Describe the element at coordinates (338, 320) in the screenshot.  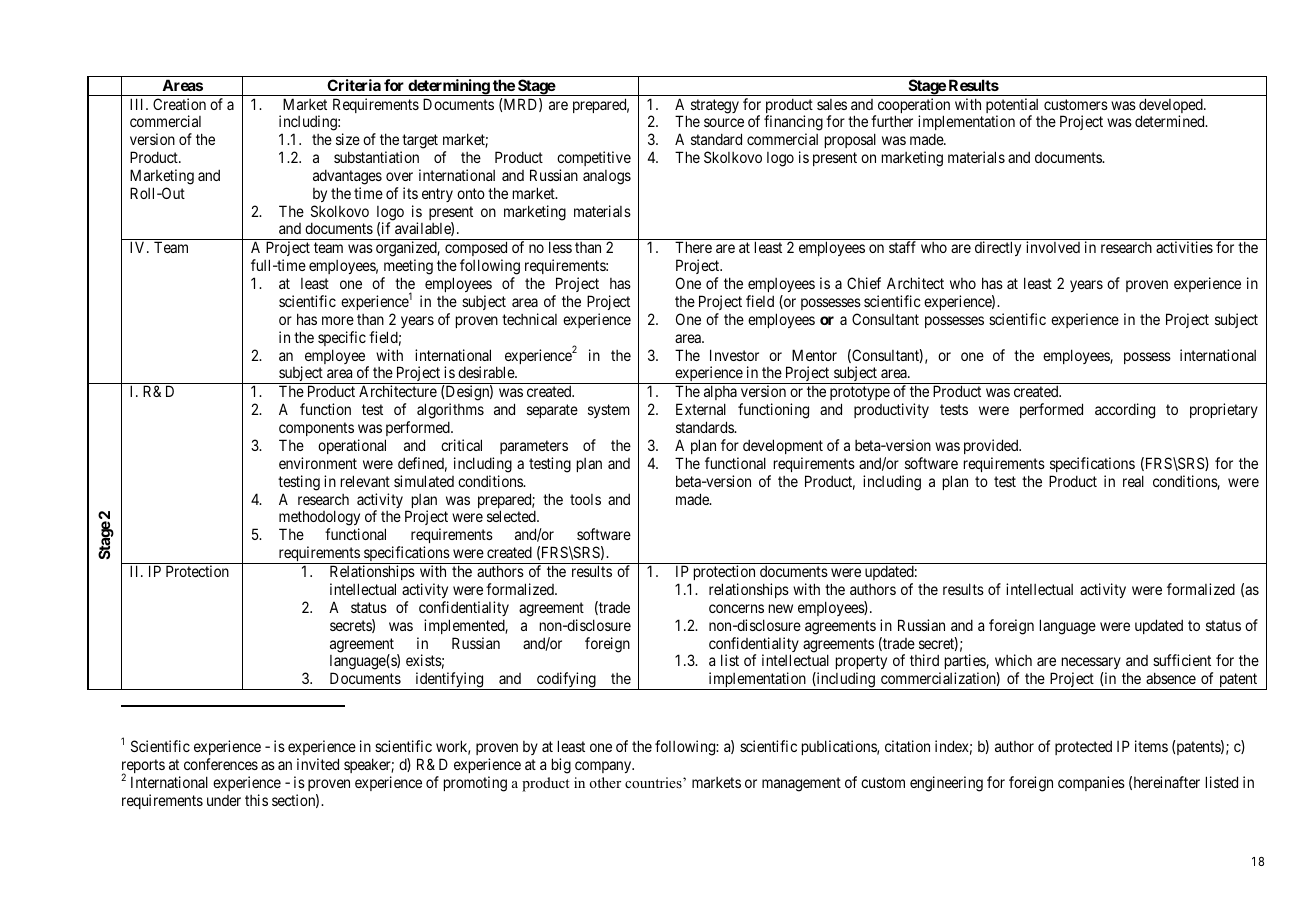
I see `more` at that location.
